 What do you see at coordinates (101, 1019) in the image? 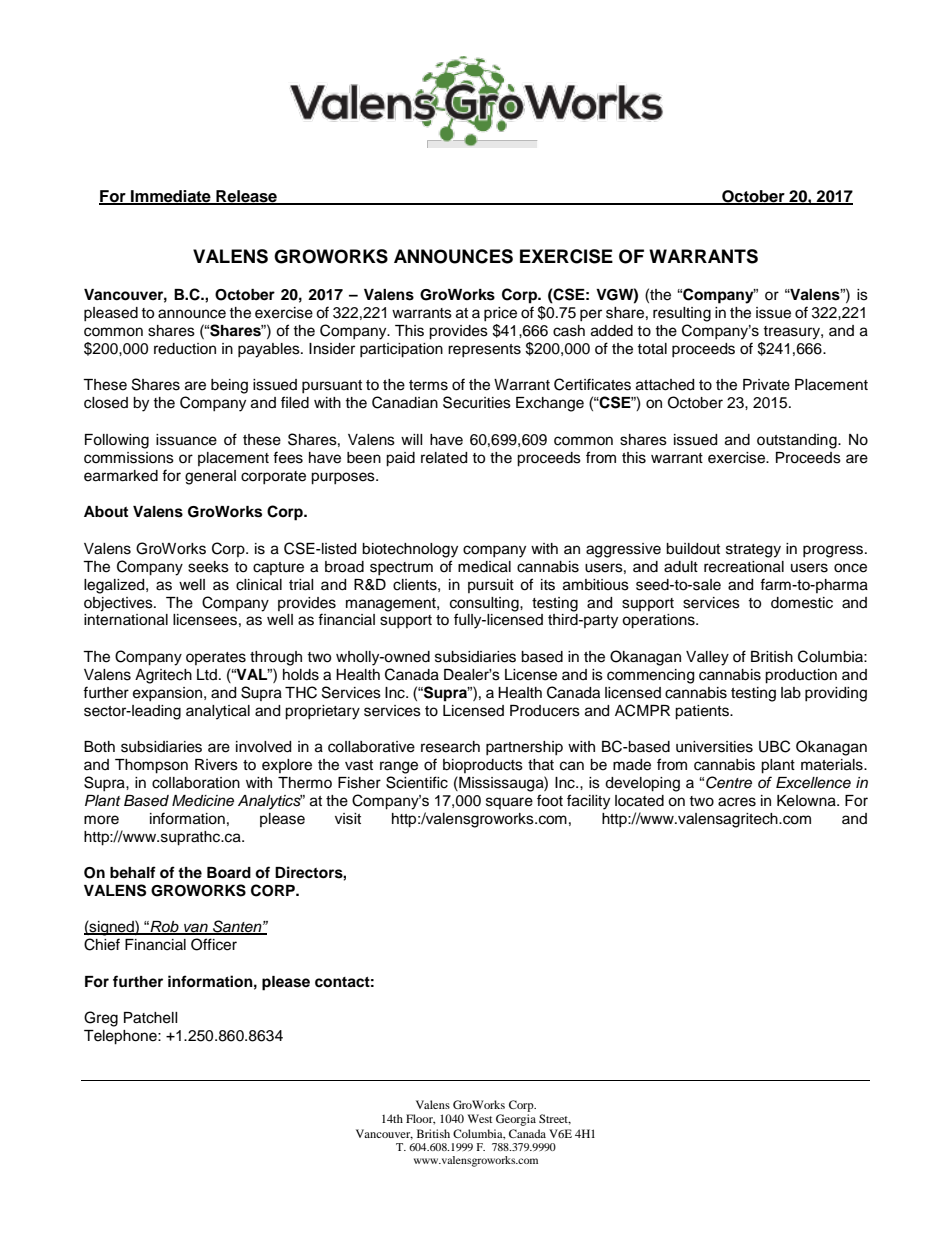
I see `Greg` at bounding box center [101, 1019].
